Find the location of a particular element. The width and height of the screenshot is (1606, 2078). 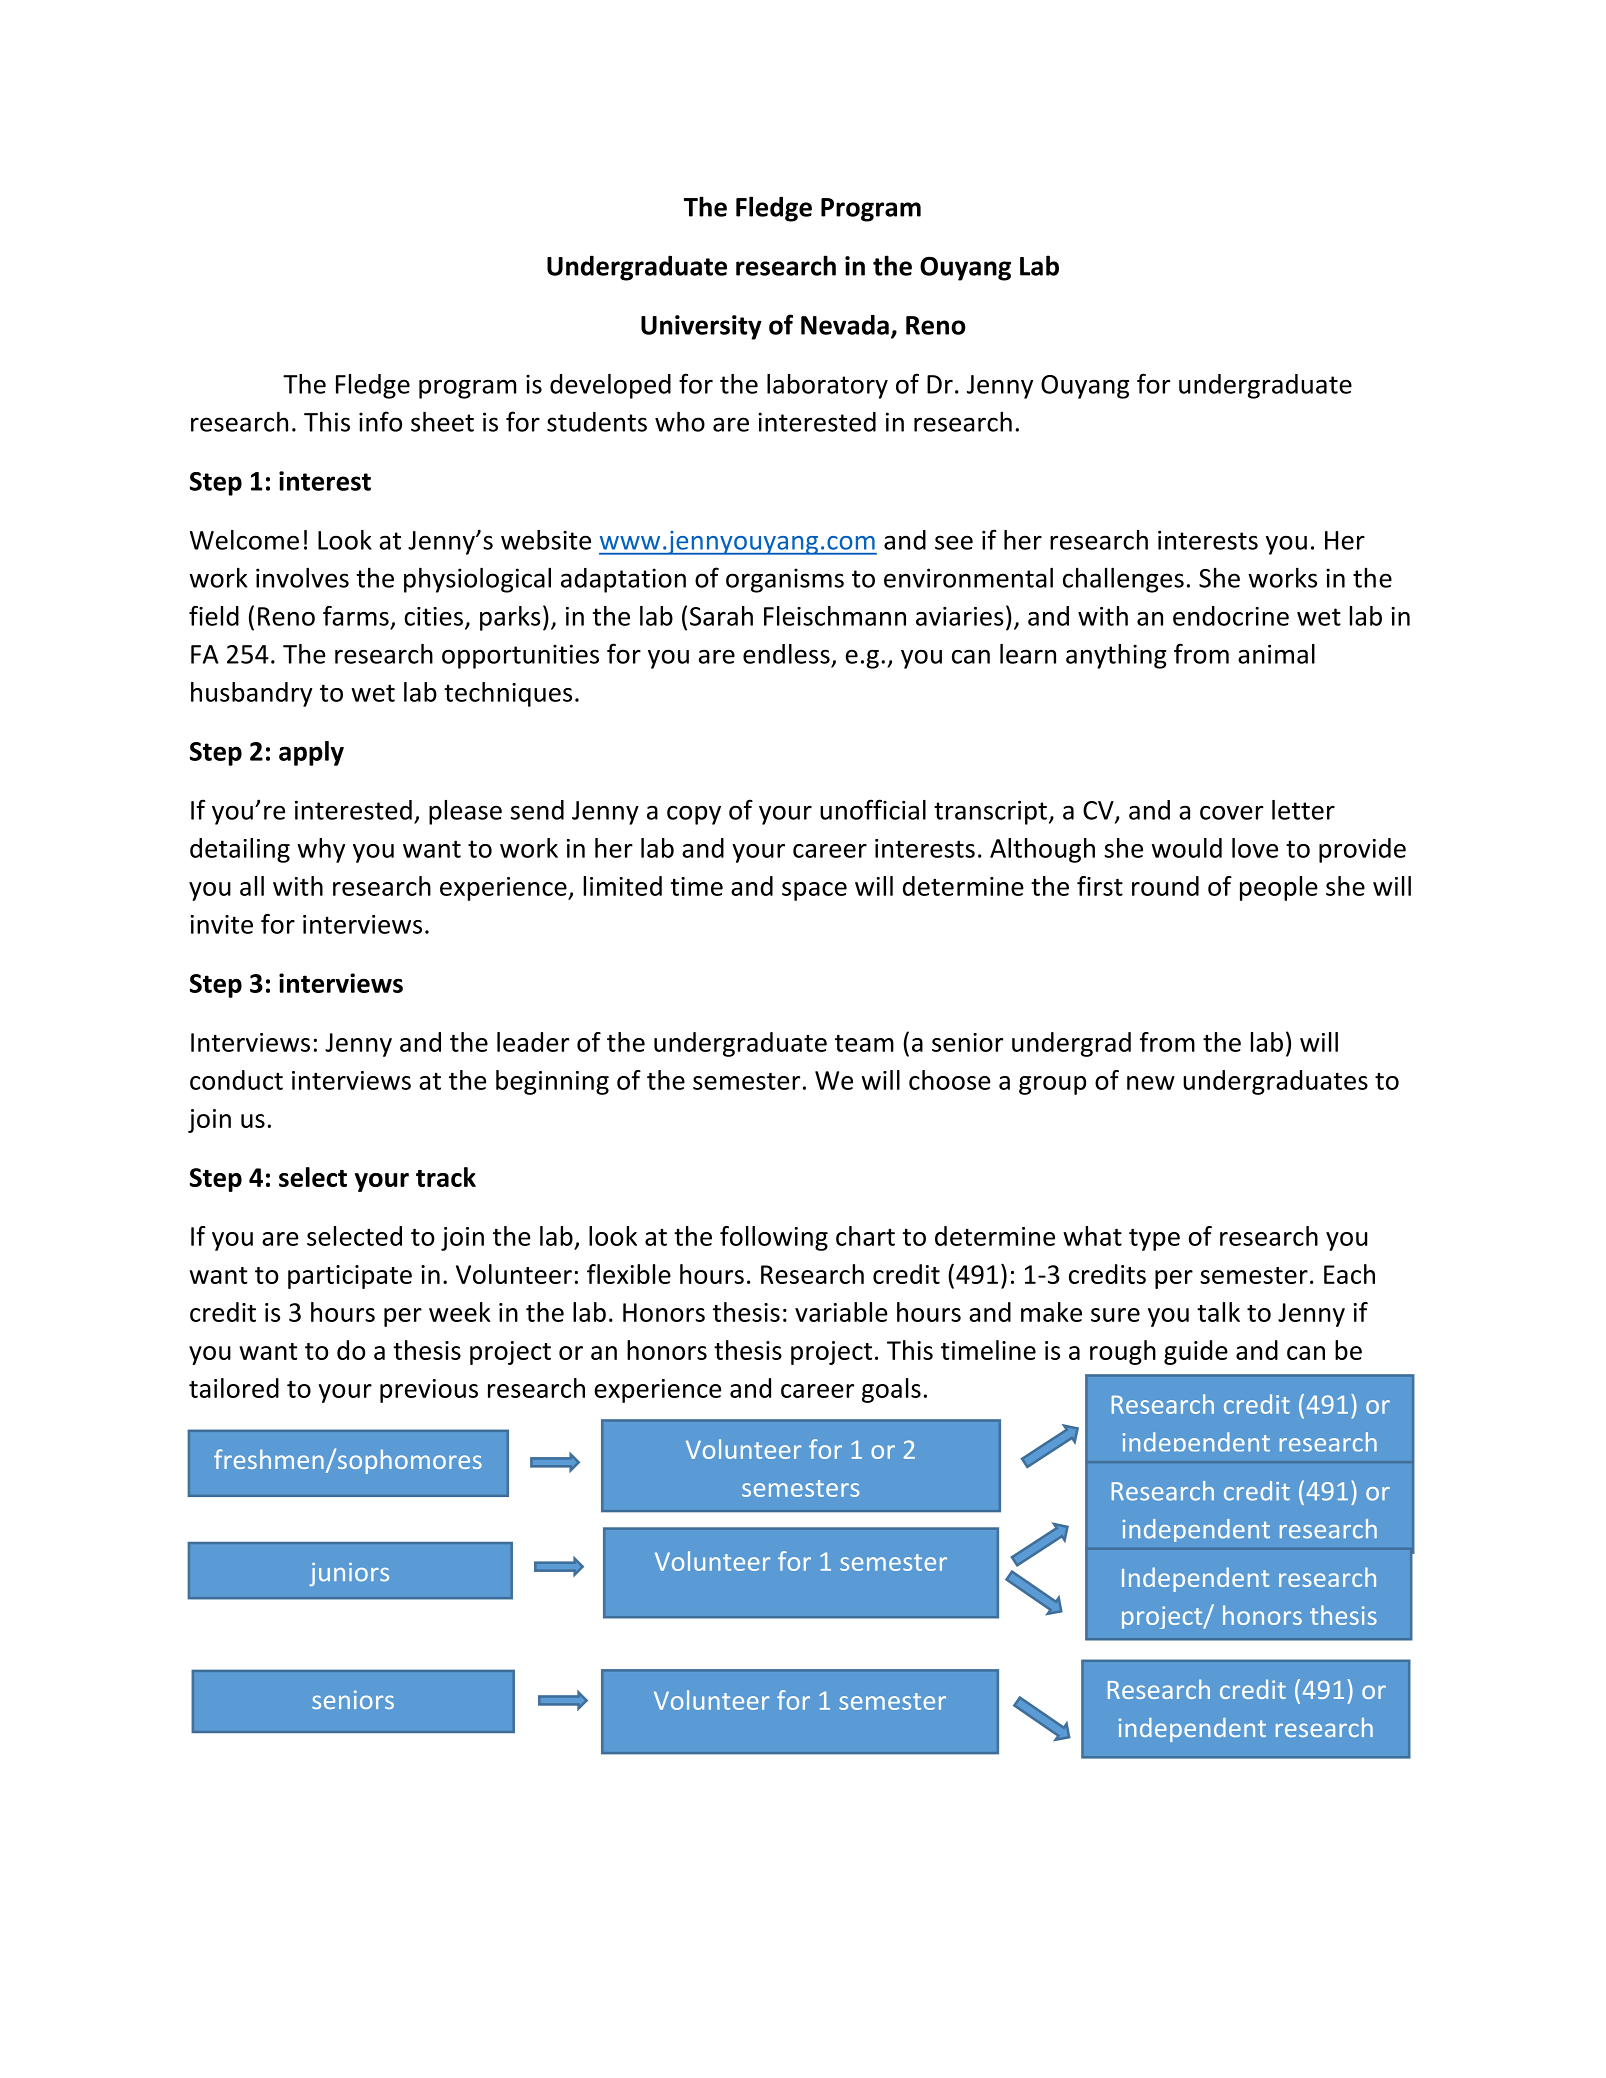

info is located at coordinates (380, 421).
